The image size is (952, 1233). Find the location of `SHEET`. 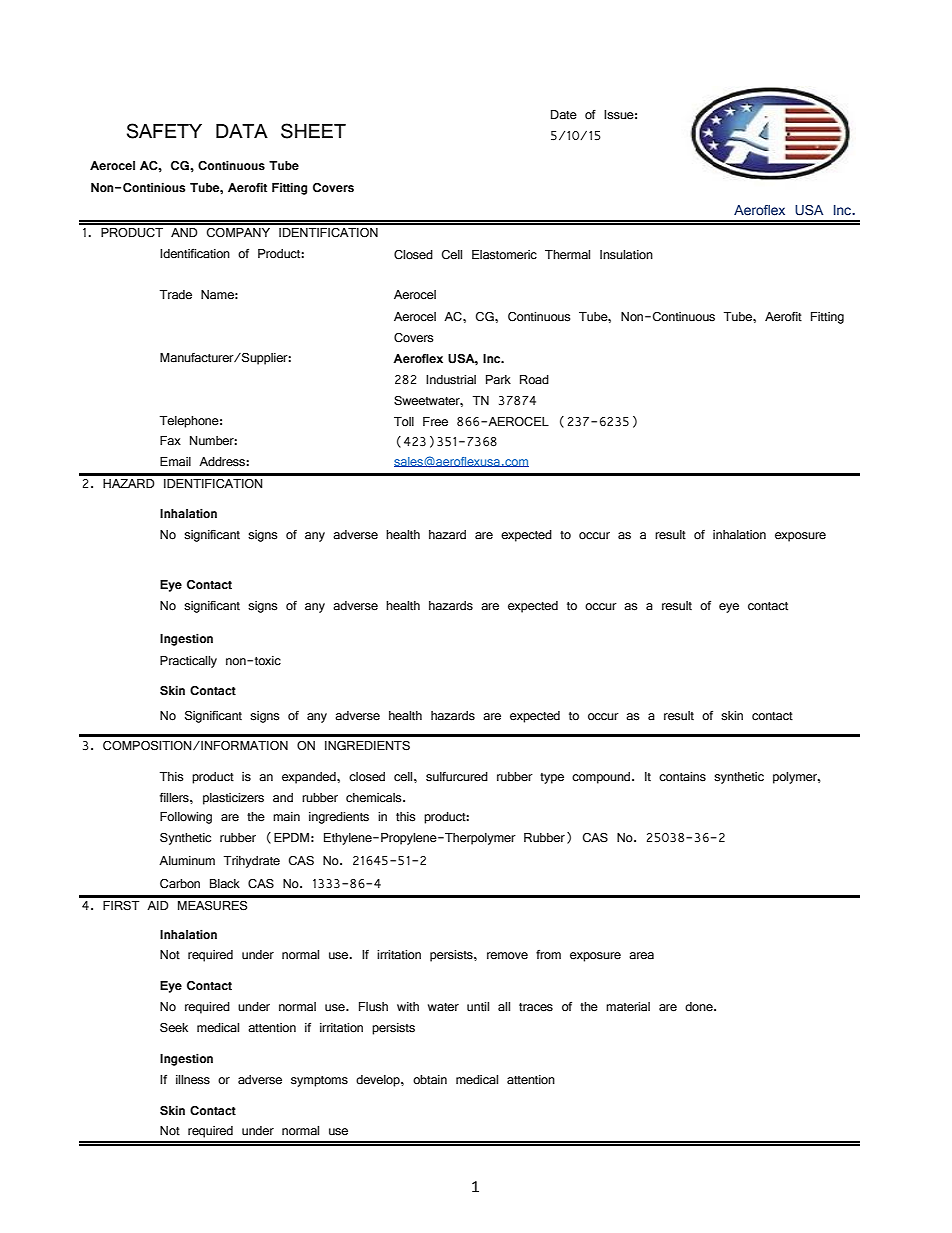

SHEET is located at coordinates (313, 131).
